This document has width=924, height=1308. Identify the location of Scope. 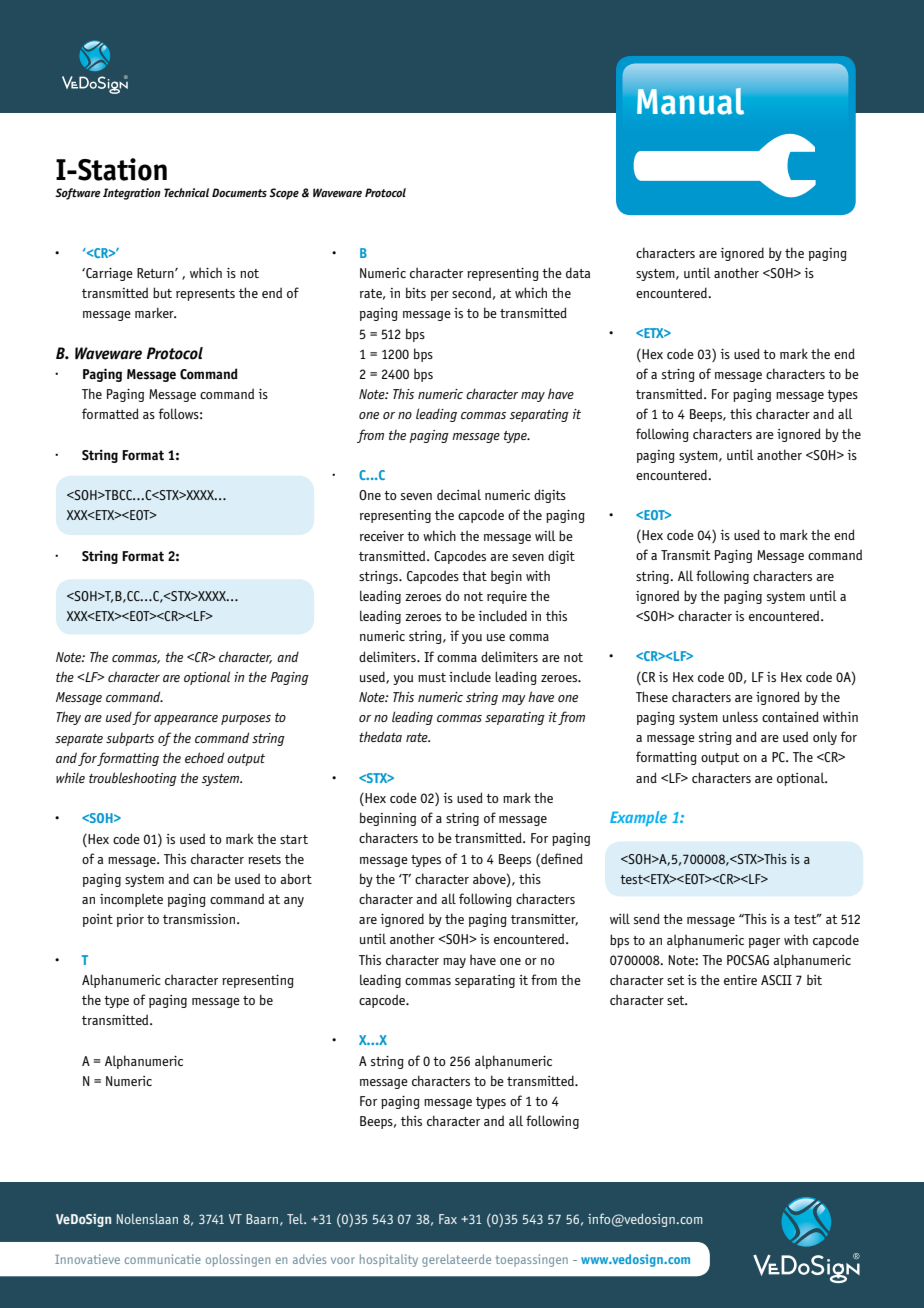
(284, 194).
